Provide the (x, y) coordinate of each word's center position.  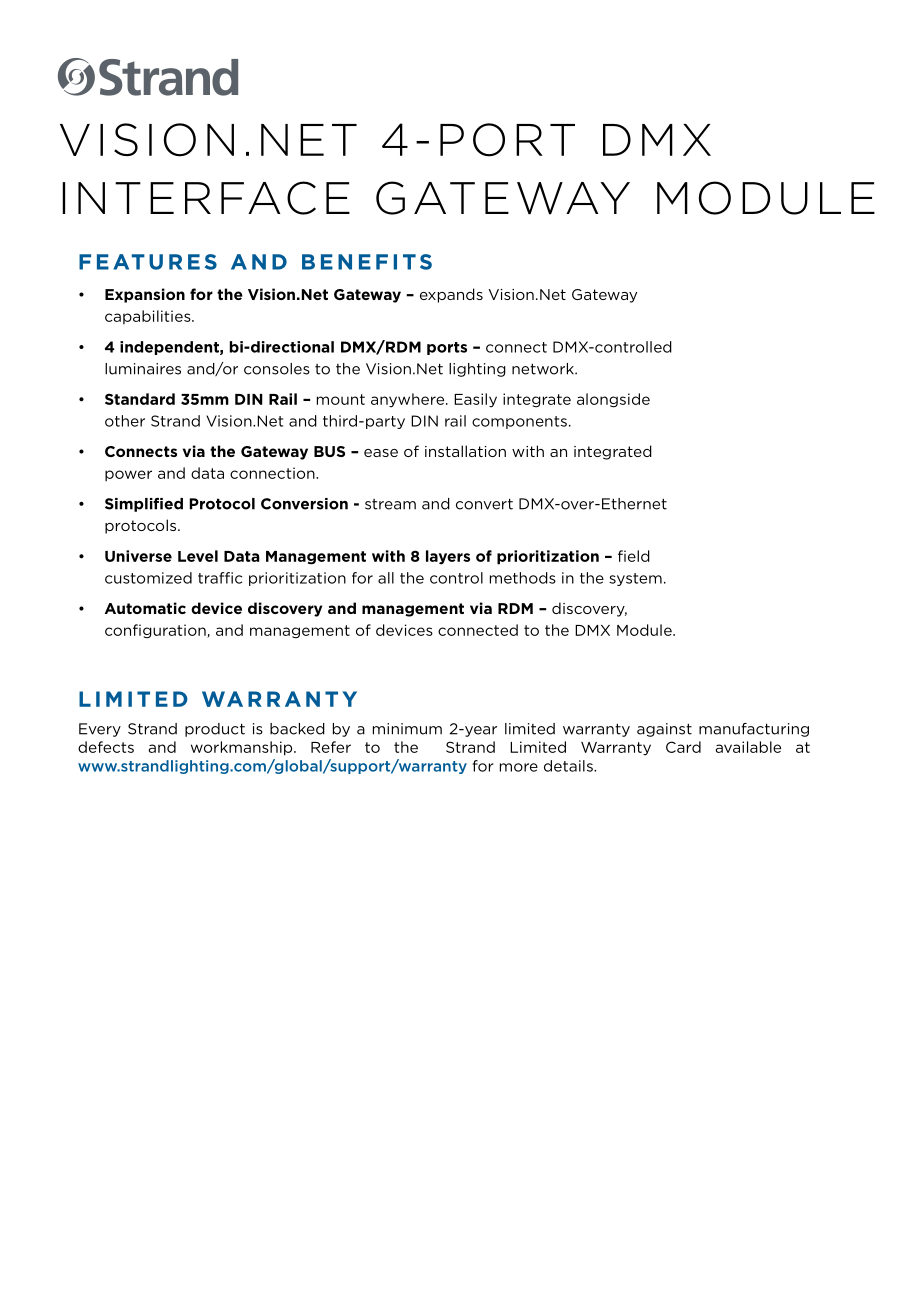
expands (451, 295)
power (128, 475)
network (544, 369)
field (634, 556)
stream (390, 504)
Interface (206, 198)
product (215, 730)
